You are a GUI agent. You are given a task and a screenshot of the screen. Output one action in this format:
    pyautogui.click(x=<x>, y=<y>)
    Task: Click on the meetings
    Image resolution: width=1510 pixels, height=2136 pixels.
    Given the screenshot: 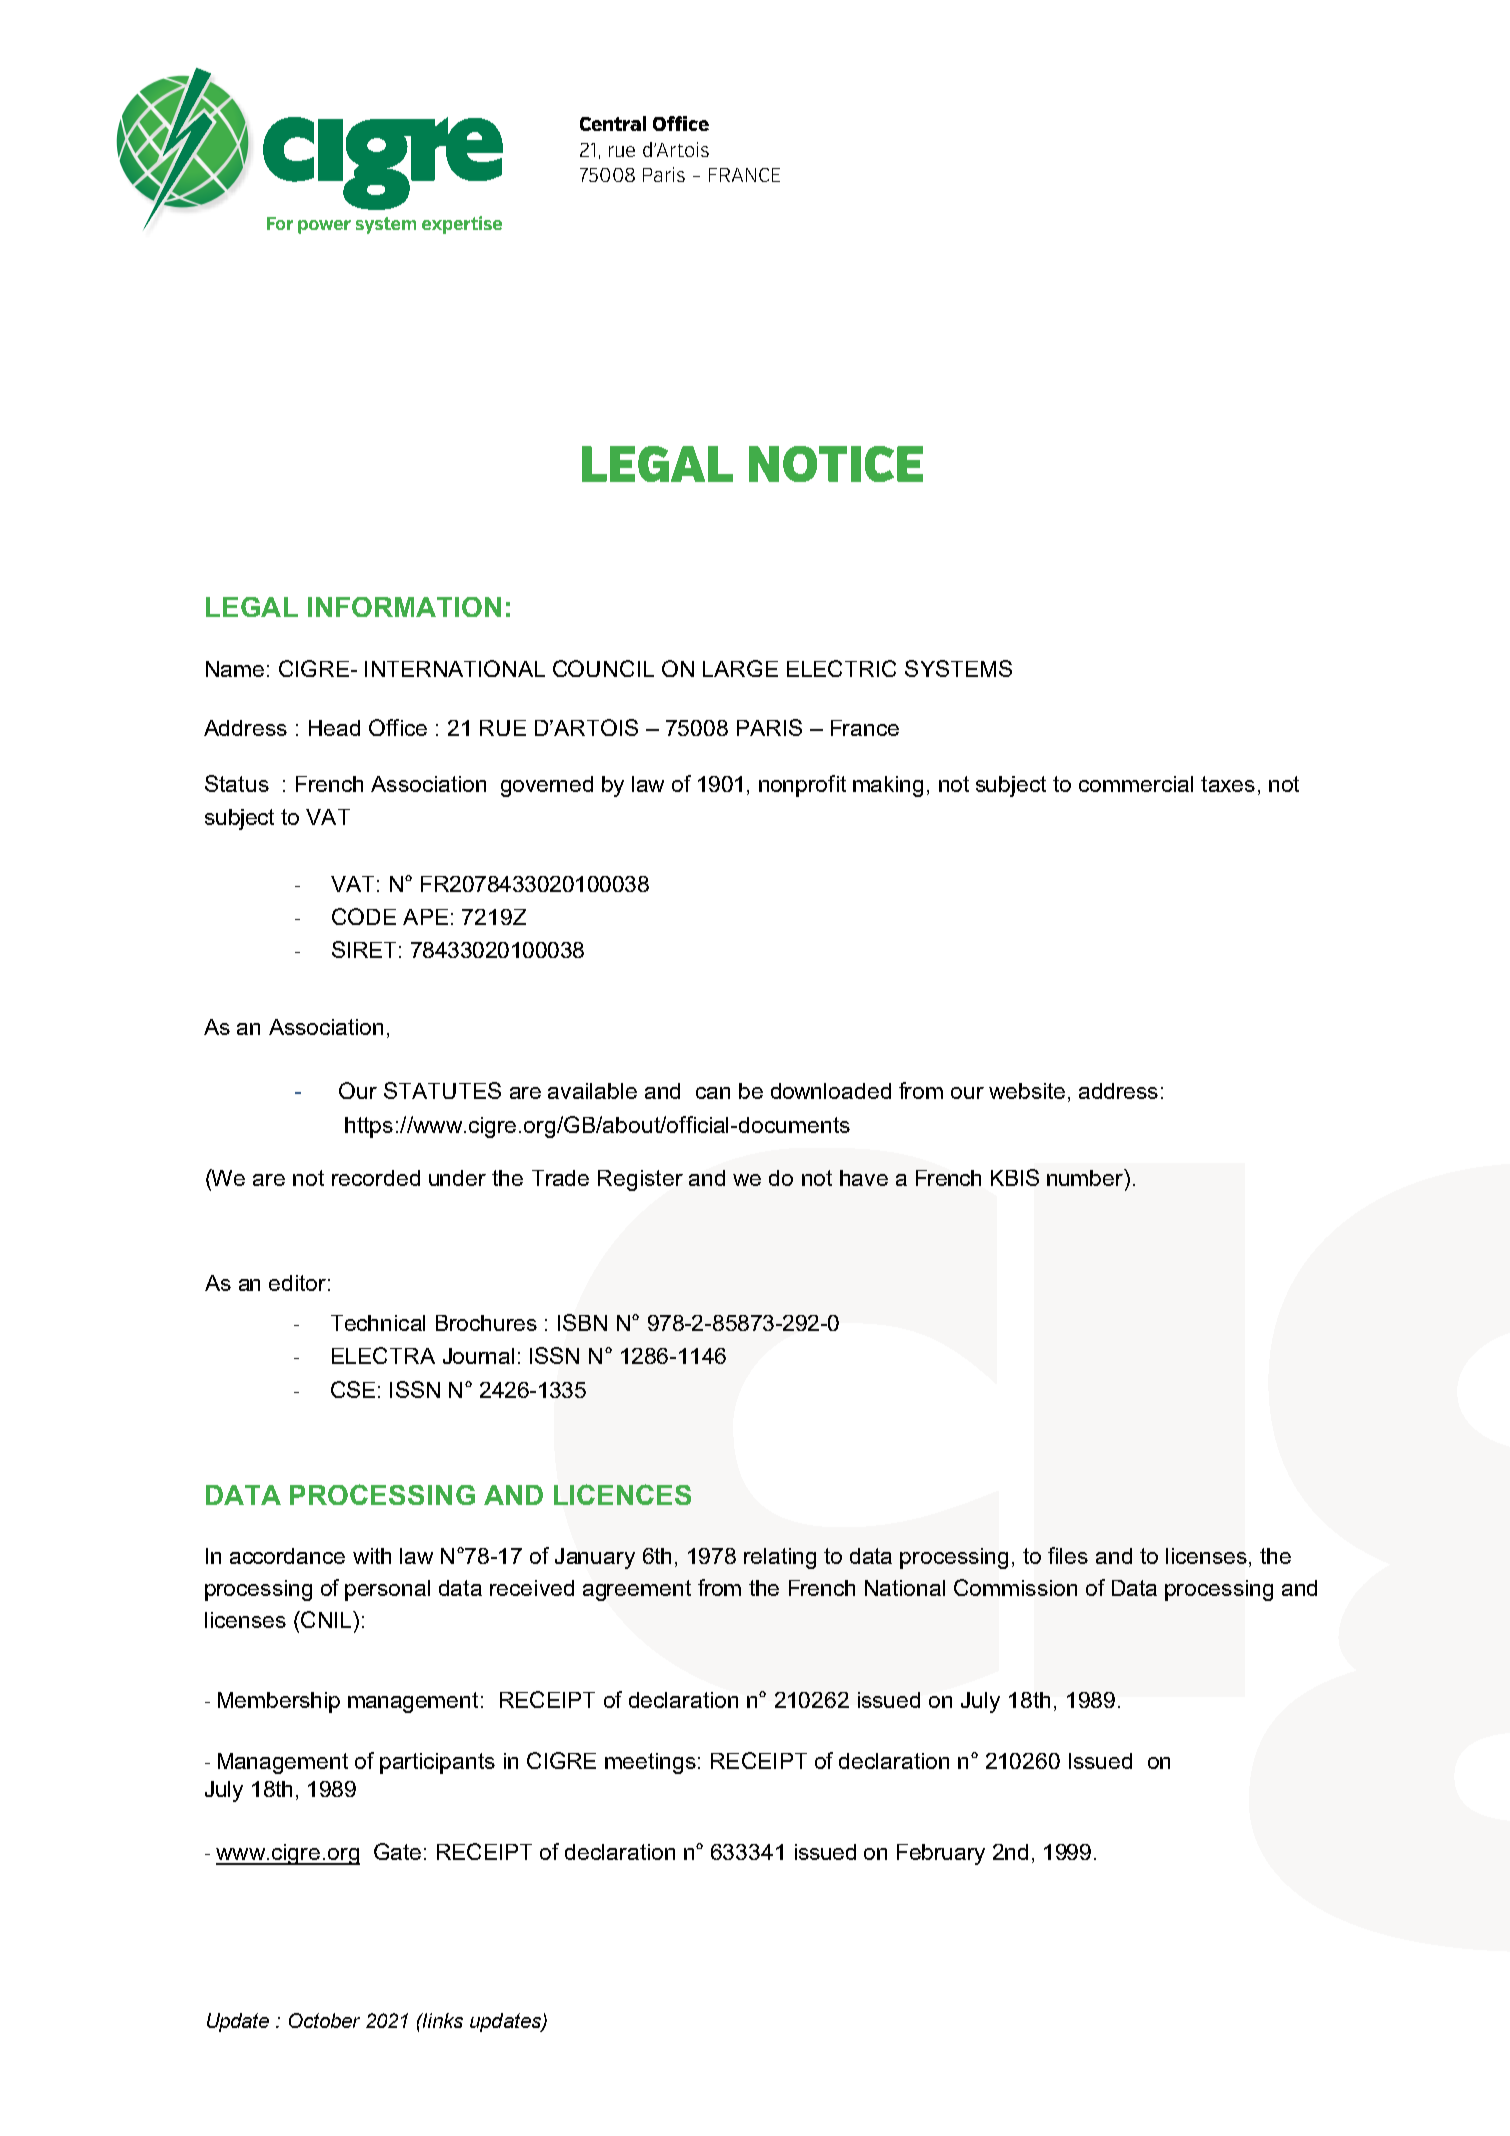 What is the action you would take?
    pyautogui.click(x=650, y=1763)
